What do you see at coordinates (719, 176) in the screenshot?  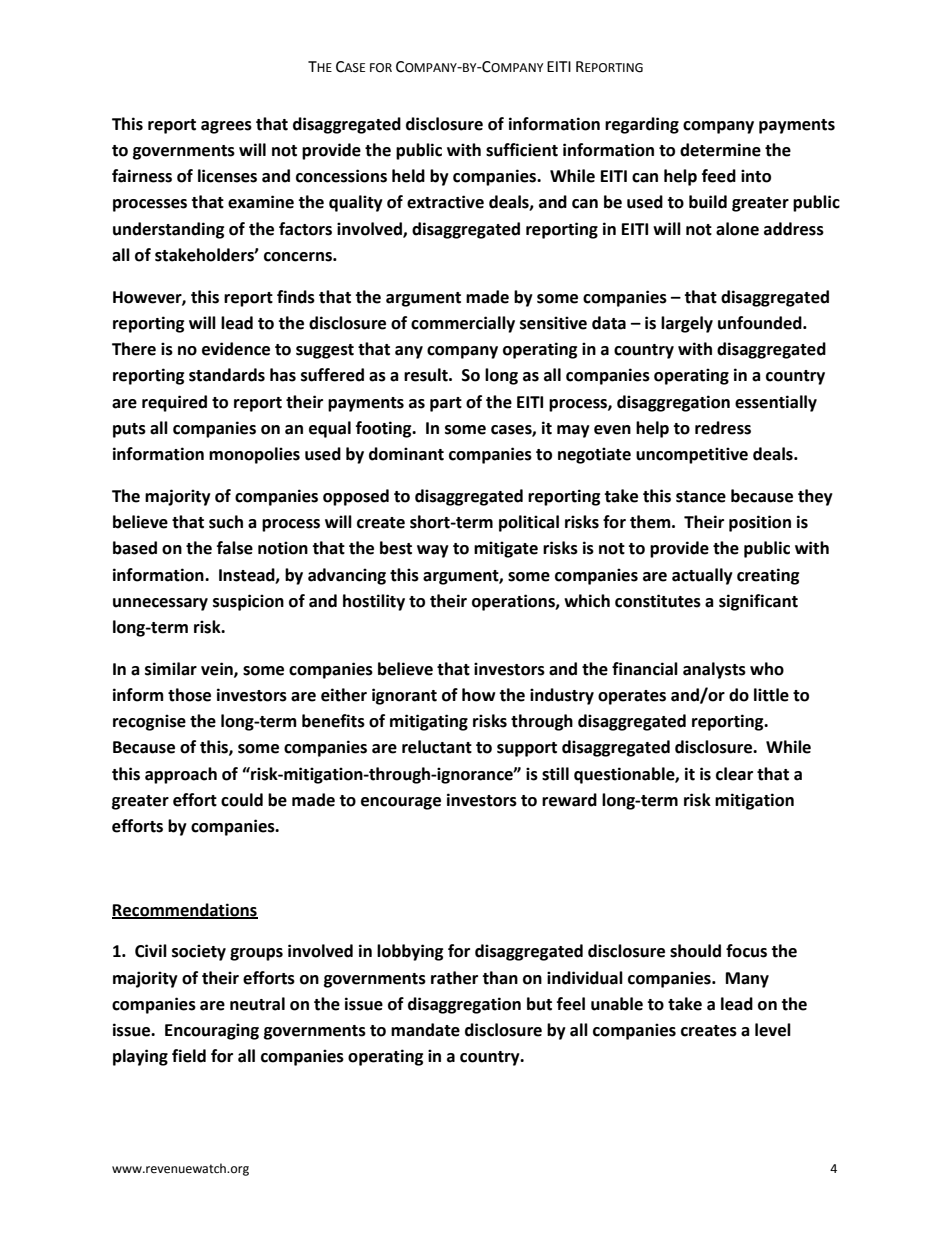 I see `feed` at bounding box center [719, 176].
